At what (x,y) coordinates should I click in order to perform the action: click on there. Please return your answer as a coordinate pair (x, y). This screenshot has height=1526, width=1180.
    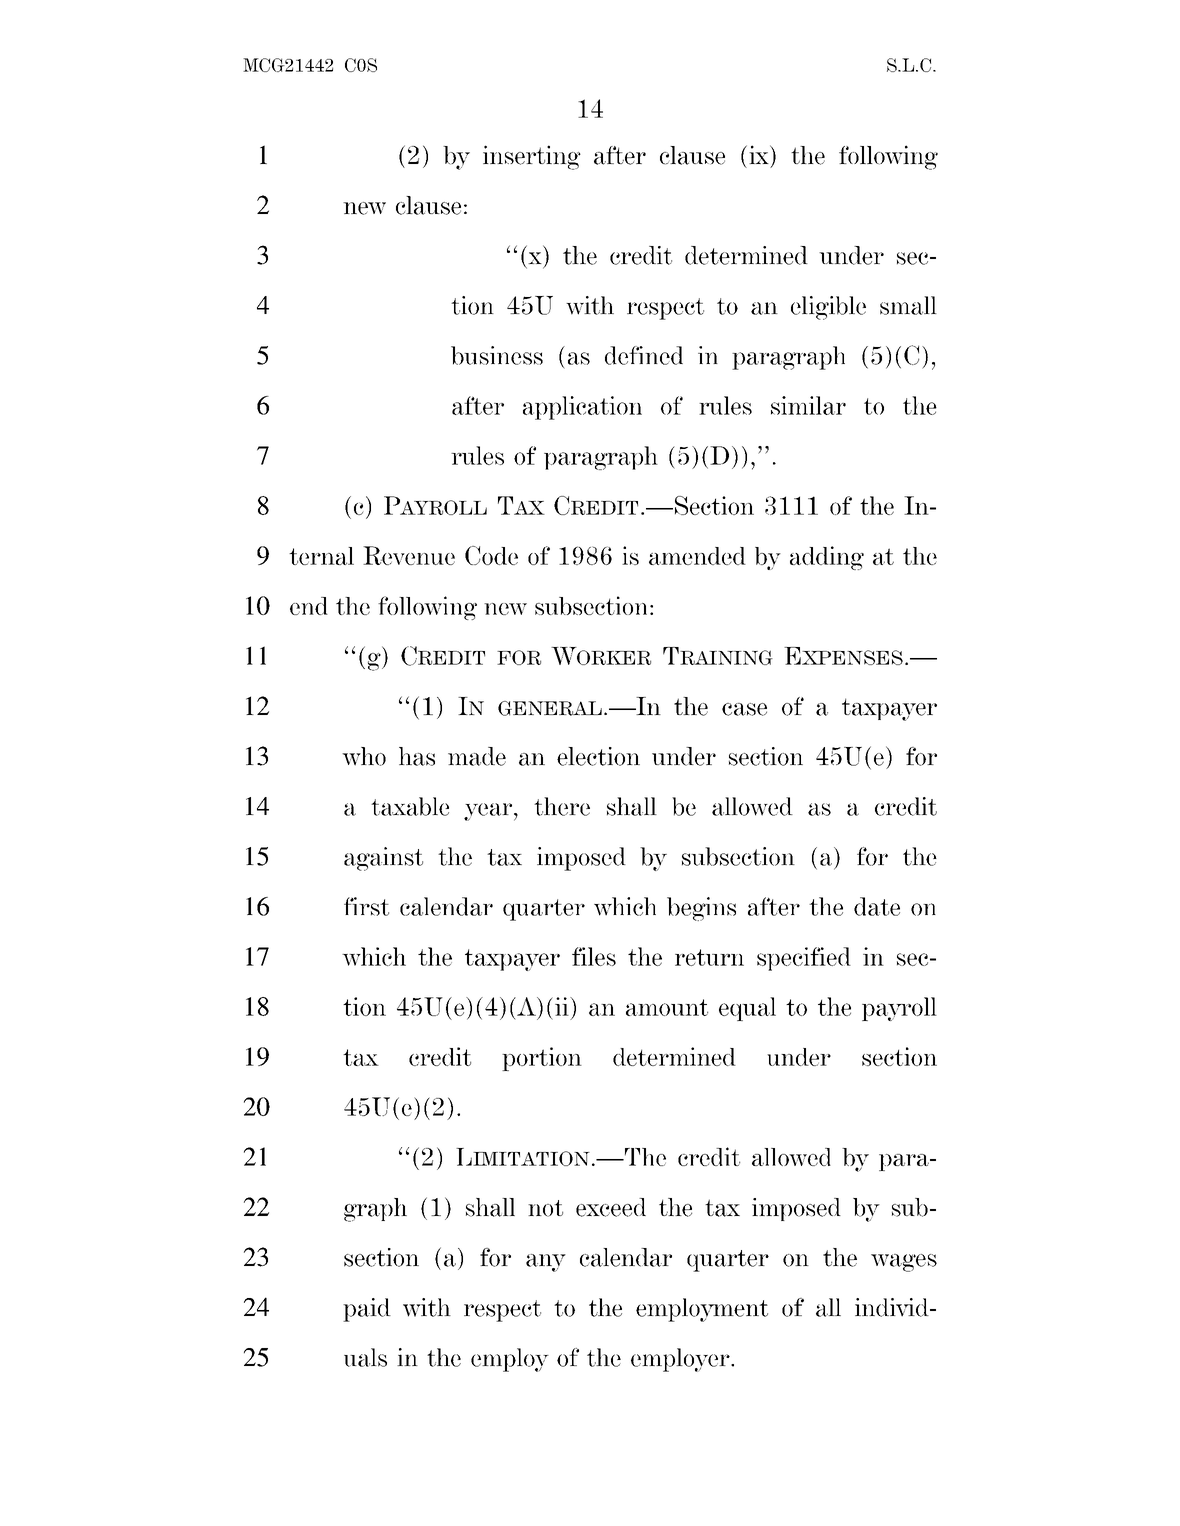
    Looking at the image, I should click on (562, 806).
